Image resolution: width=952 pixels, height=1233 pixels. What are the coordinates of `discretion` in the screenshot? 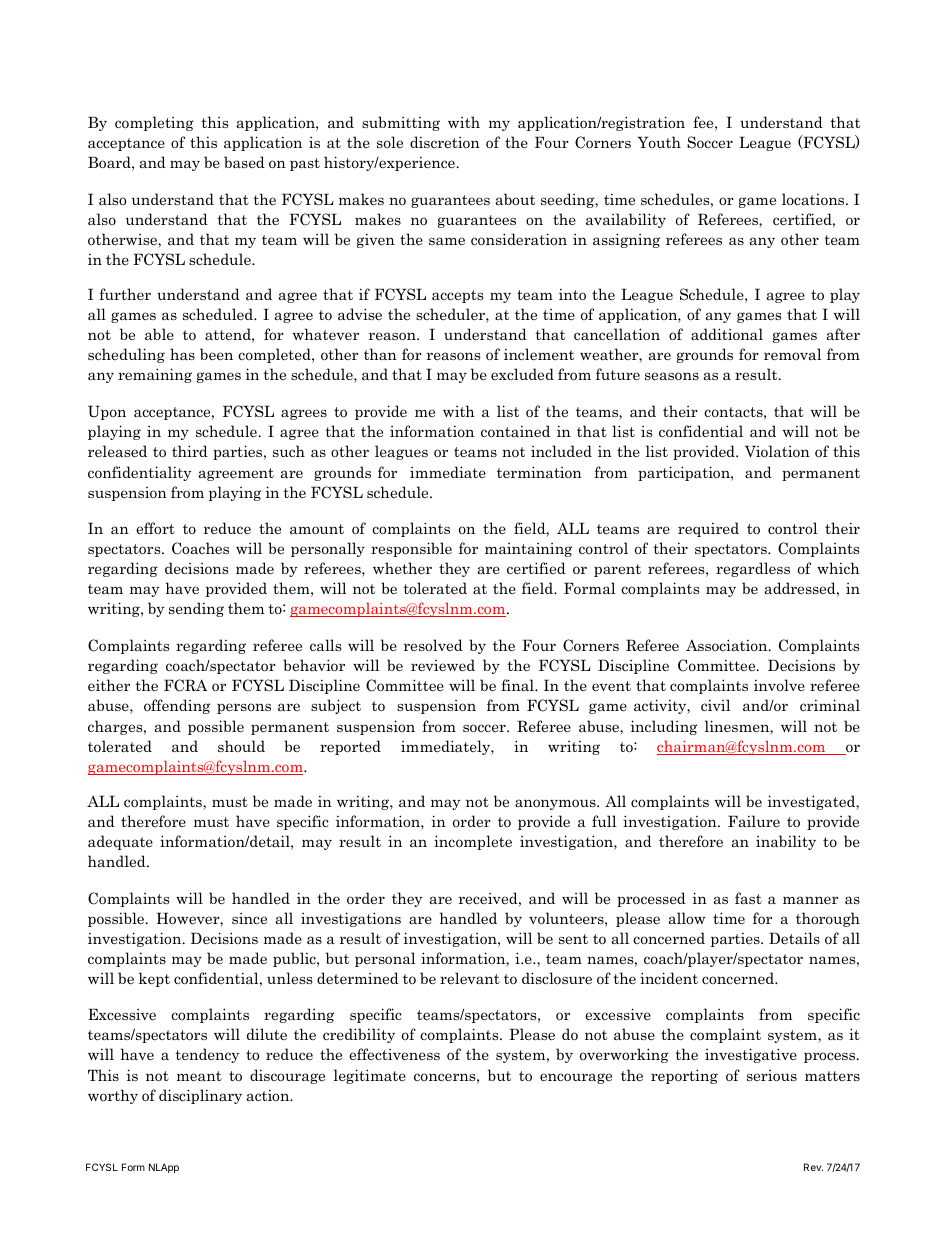 It's located at (445, 142).
